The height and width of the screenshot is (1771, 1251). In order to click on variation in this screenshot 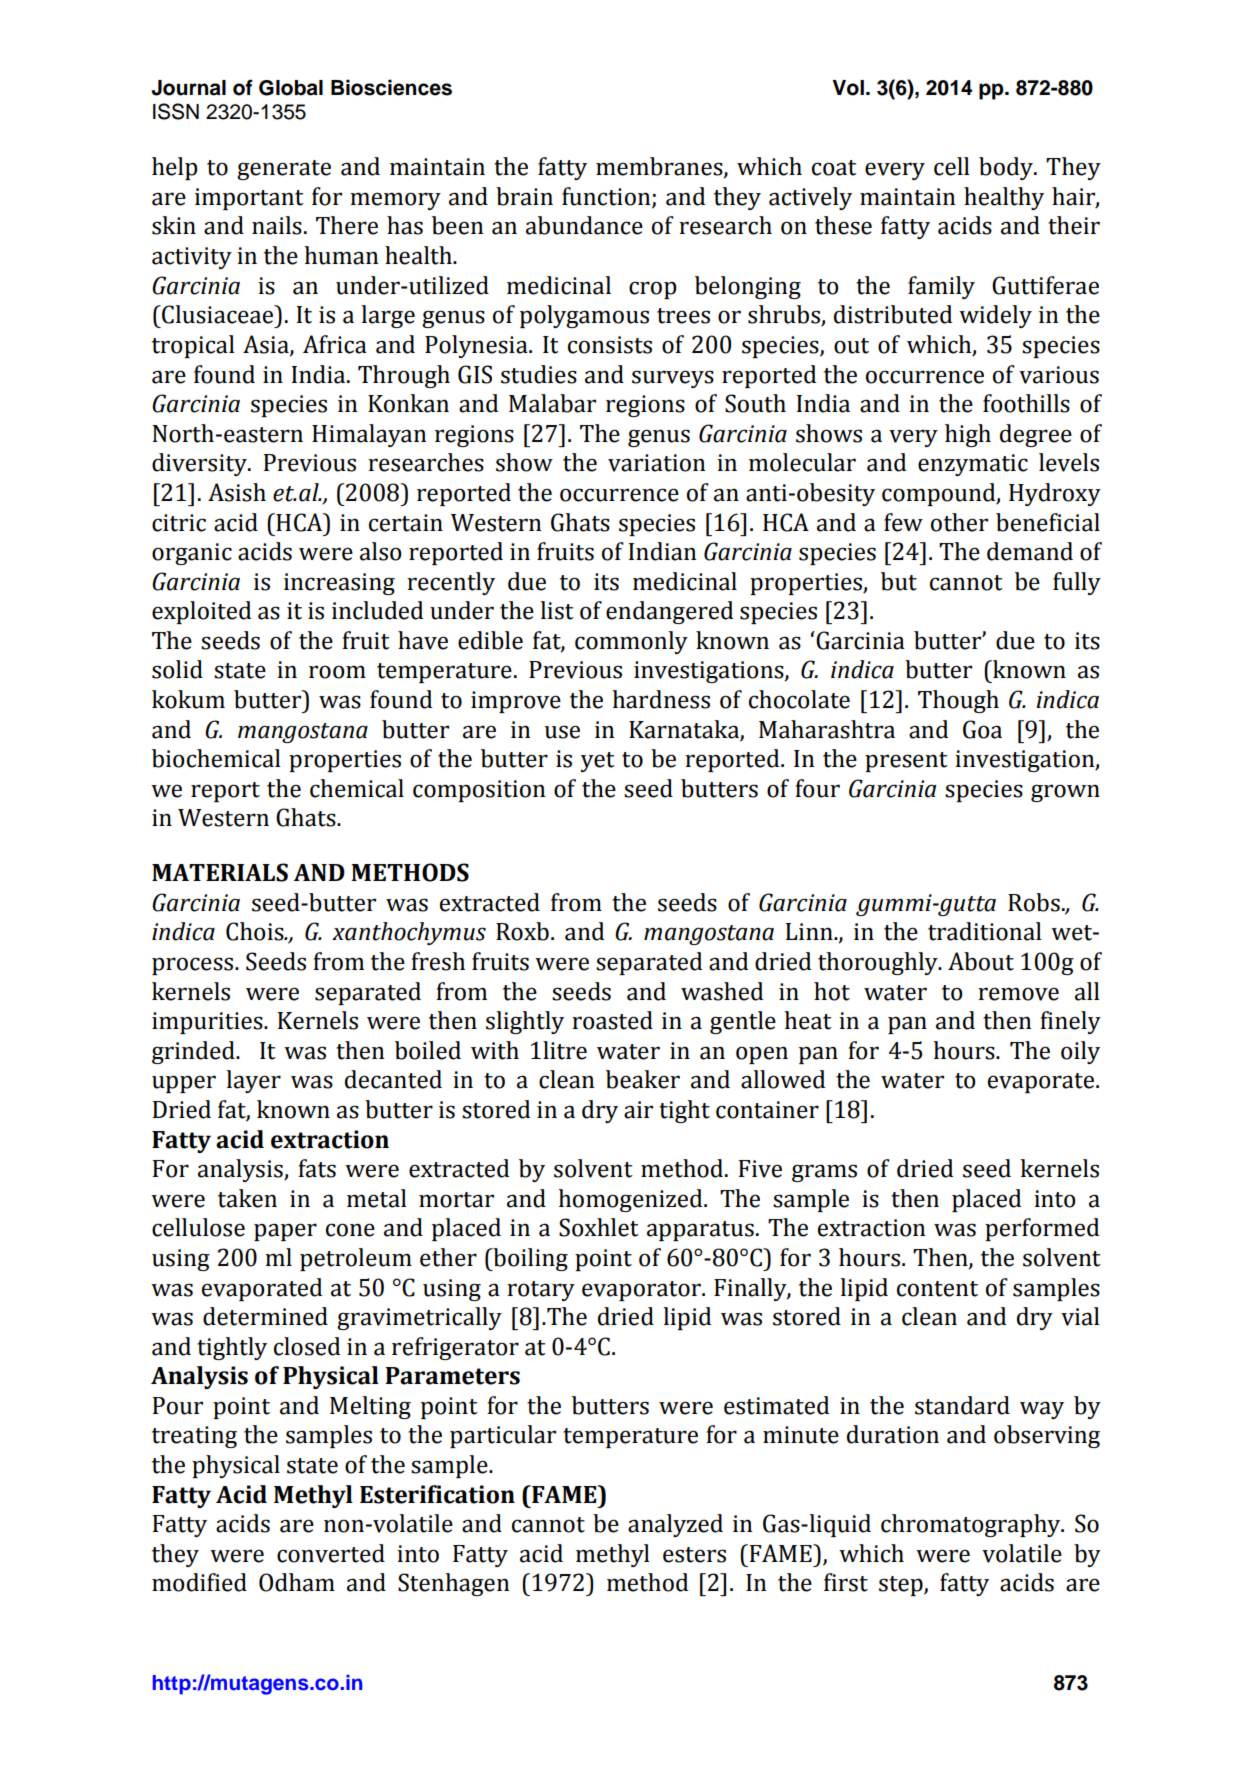, I will do `click(656, 463)`.
